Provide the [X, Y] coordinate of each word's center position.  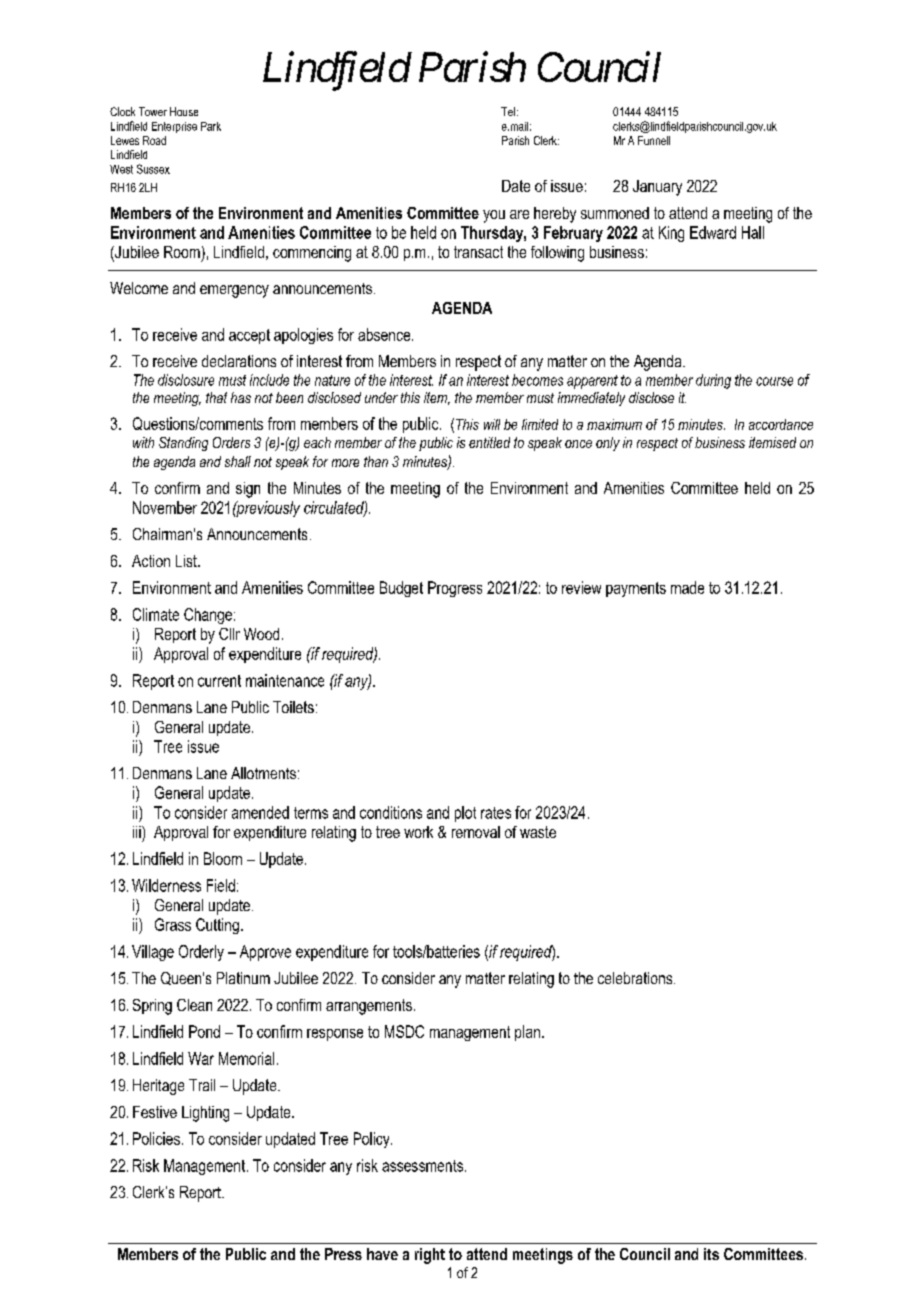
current [219, 681]
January [657, 188]
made [687, 587]
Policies [156, 1138]
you [494, 216]
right [430, 1256]
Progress [455, 589]
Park [211, 126]
